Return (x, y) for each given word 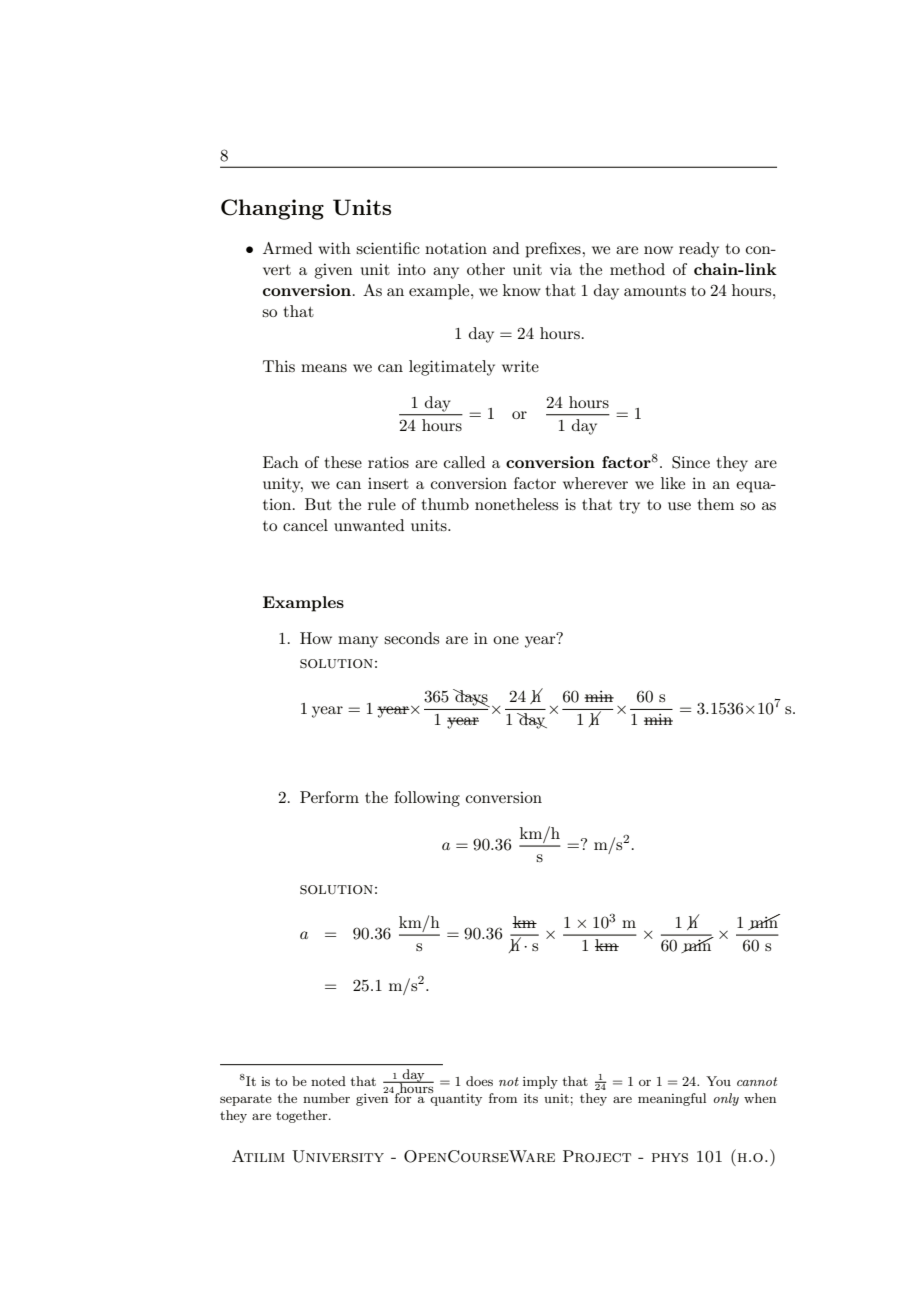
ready (699, 250)
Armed (287, 248)
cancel (305, 525)
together (303, 1116)
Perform (329, 797)
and (506, 248)
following (427, 799)
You (718, 1081)
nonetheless (516, 504)
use (679, 506)
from (503, 1098)
